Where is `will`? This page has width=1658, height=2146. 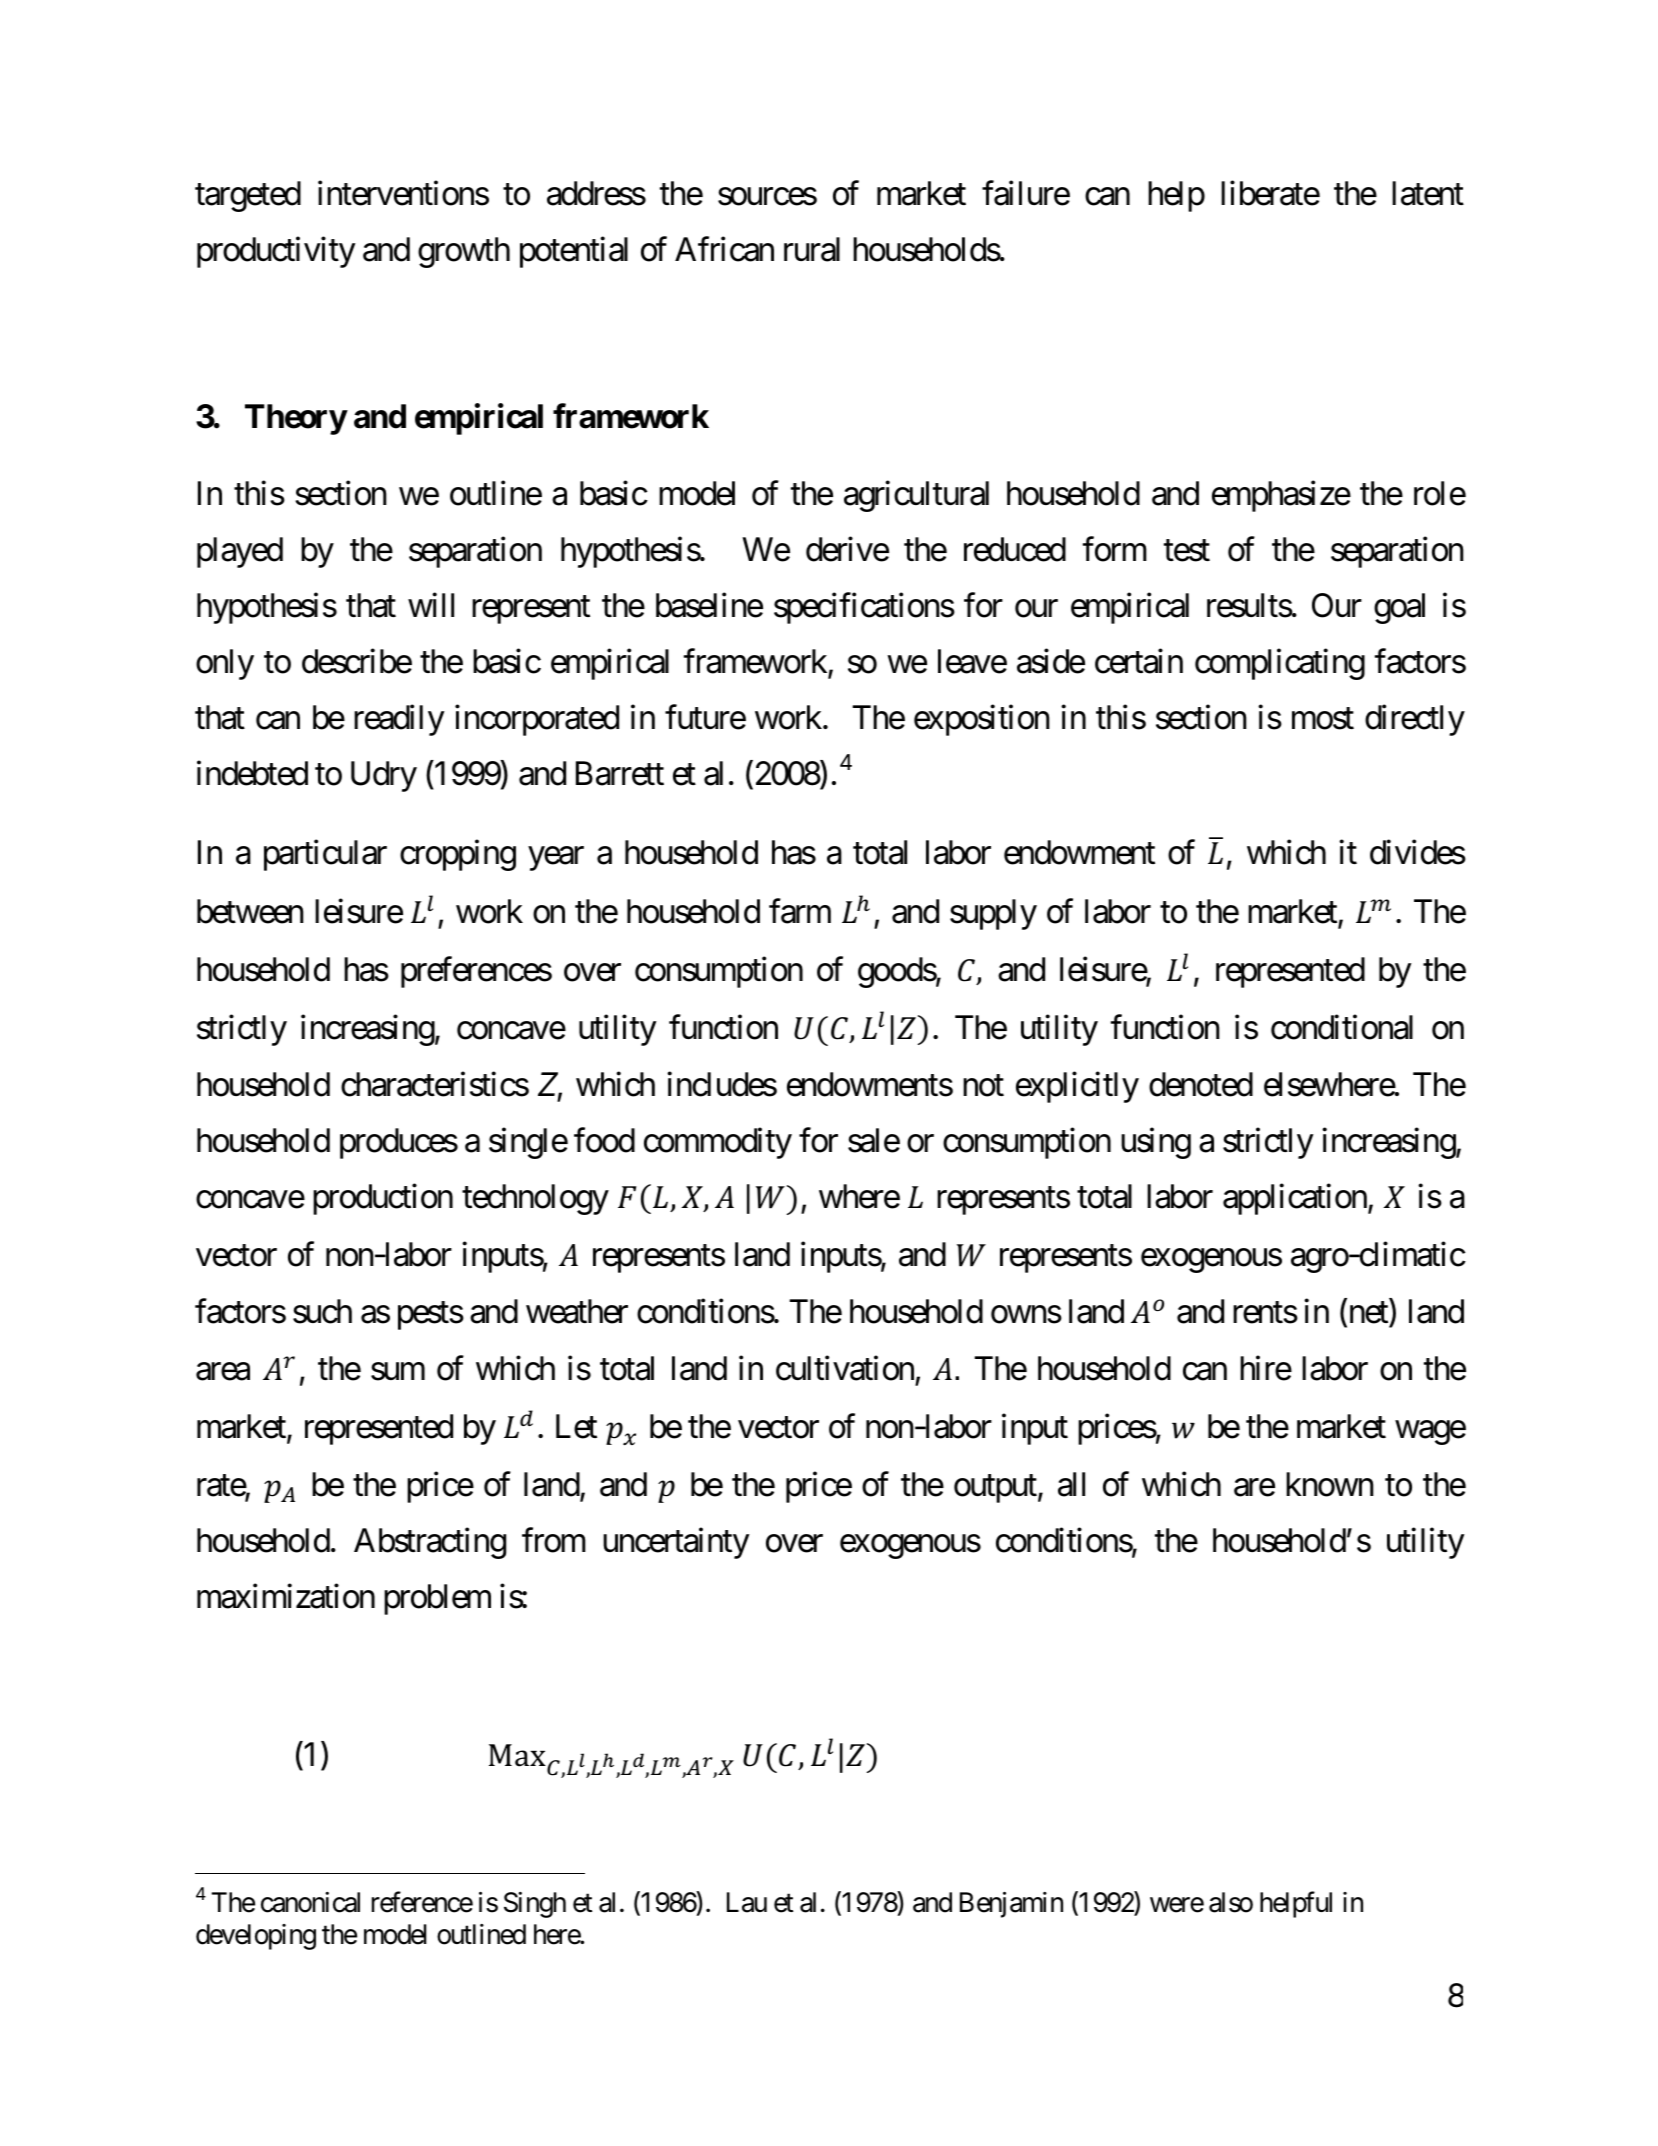
will is located at coordinates (431, 605).
